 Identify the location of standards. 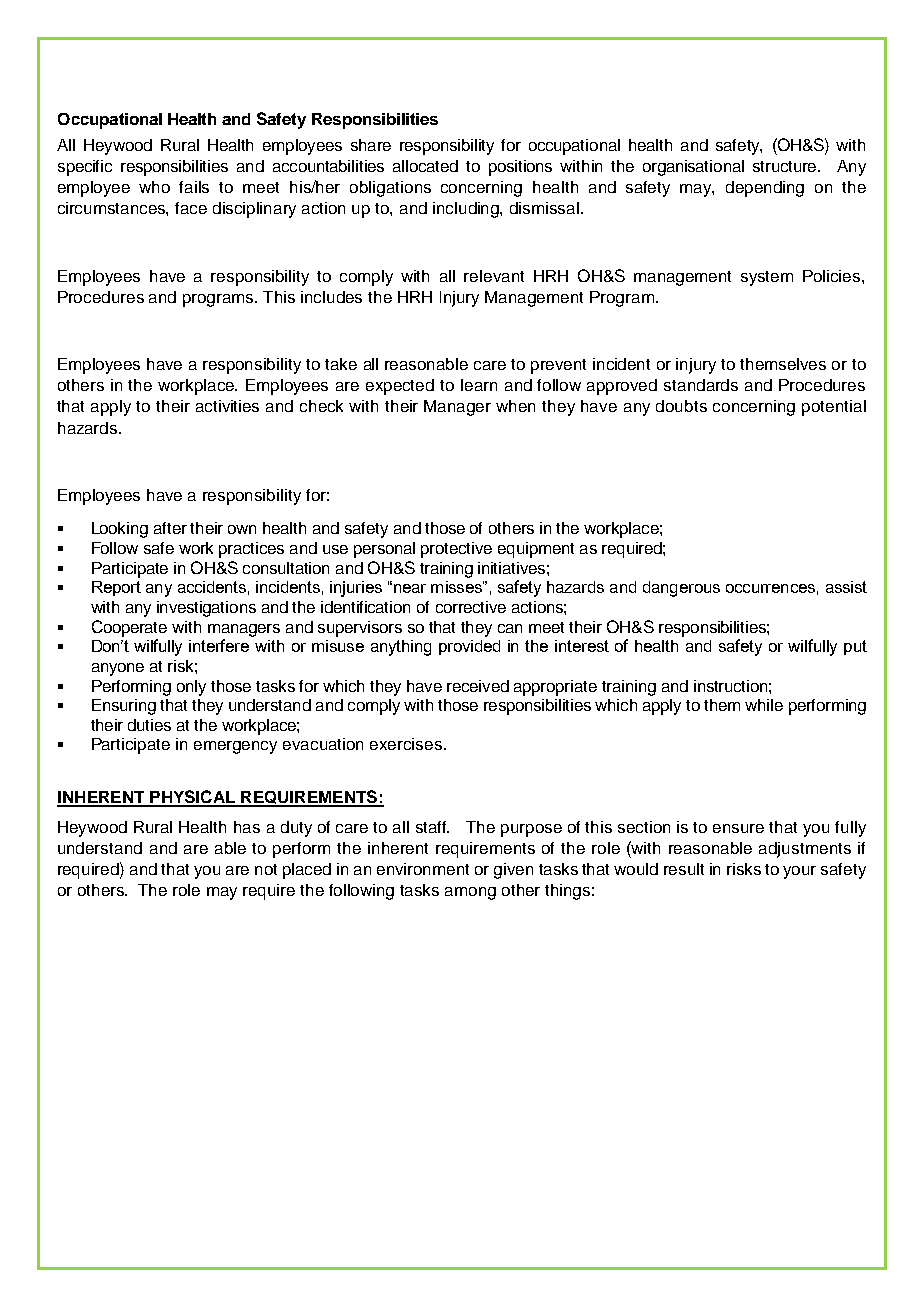
(701, 385).
